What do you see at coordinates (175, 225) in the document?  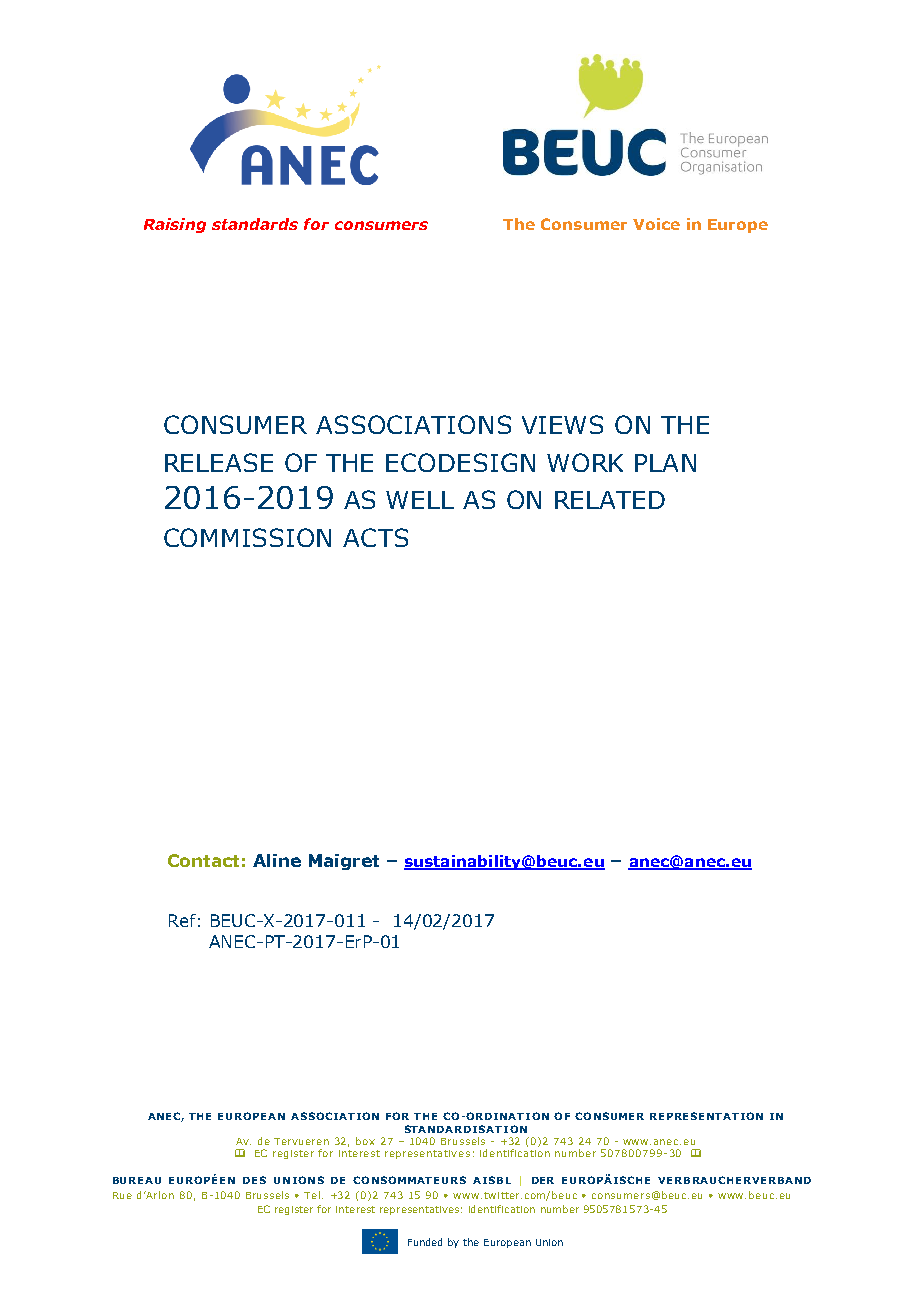 I see `Raising` at bounding box center [175, 225].
